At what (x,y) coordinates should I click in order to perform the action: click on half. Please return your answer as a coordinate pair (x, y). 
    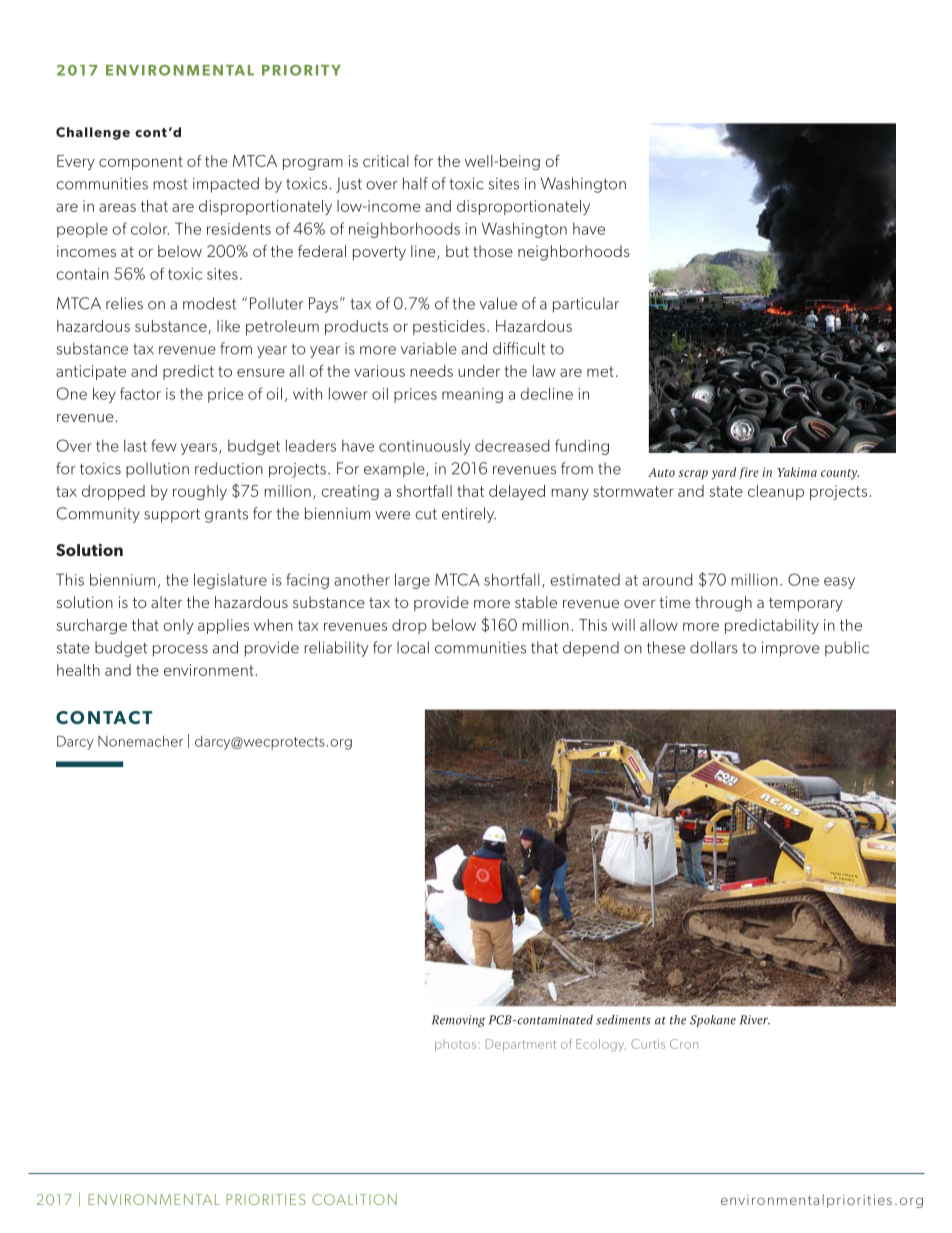
    Looking at the image, I should click on (415, 183).
